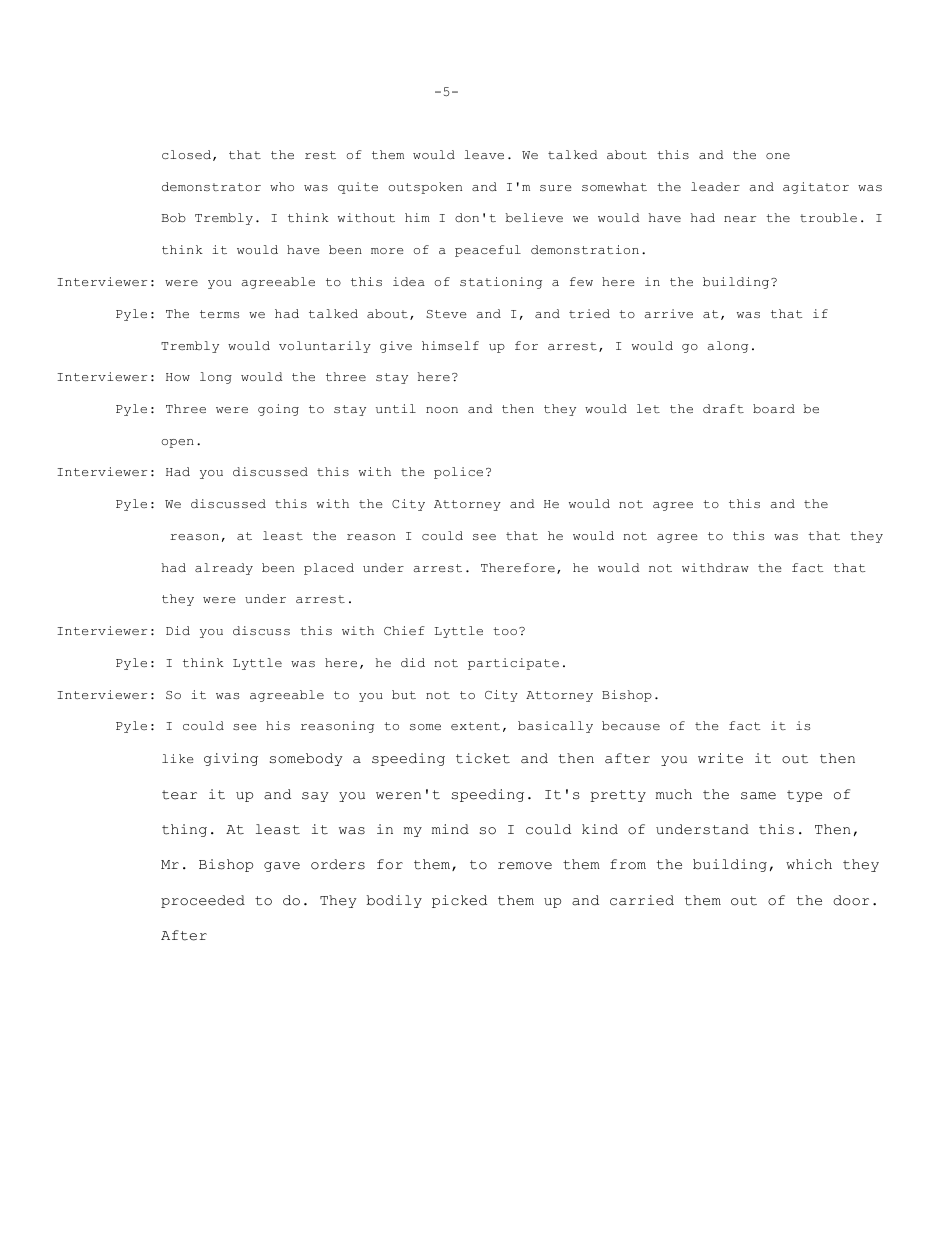  What do you see at coordinates (325, 347) in the page?
I see `voluntarily` at bounding box center [325, 347].
